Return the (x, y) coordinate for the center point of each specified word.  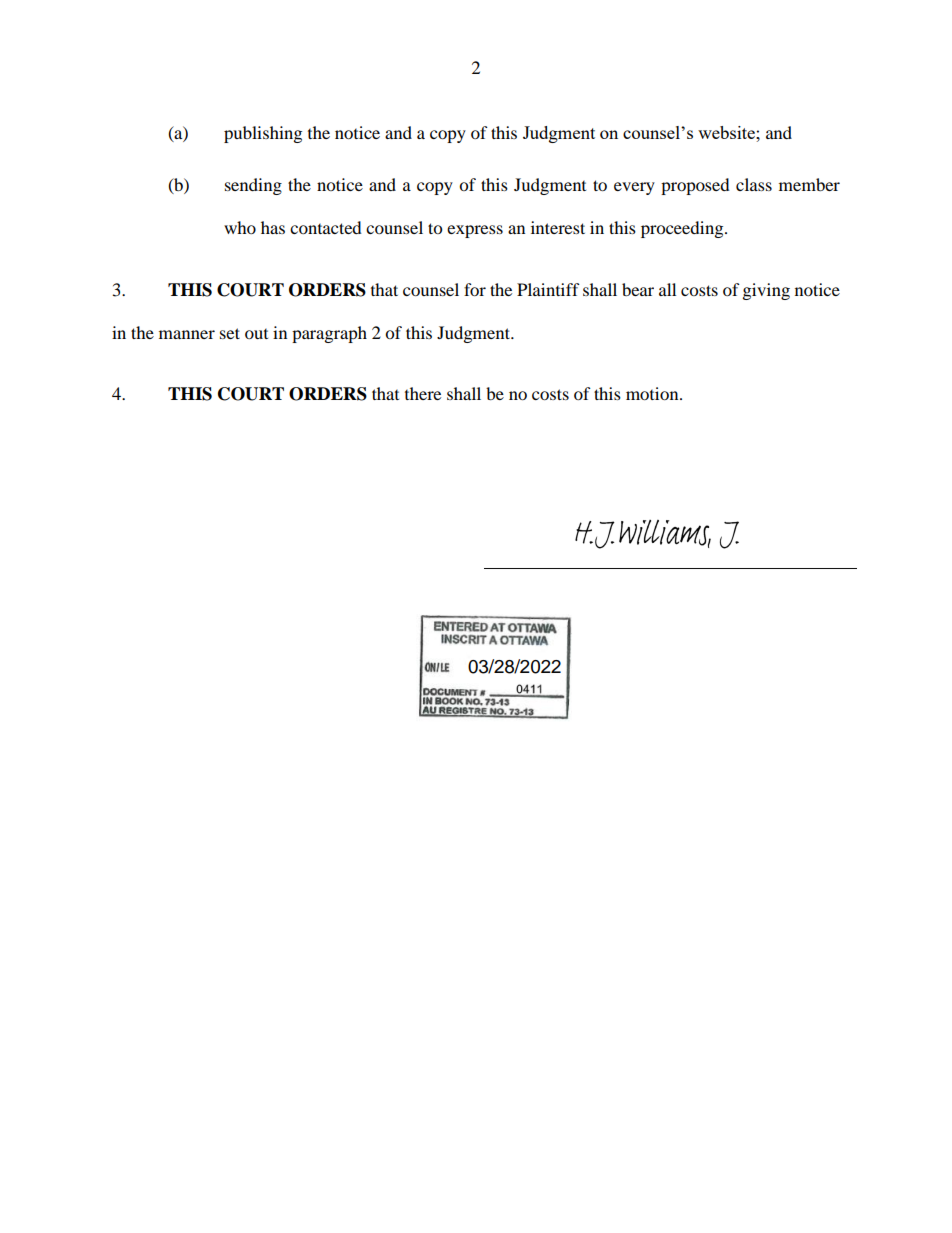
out (256, 334)
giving (766, 291)
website (727, 132)
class (754, 184)
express (475, 231)
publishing (263, 134)
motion (653, 393)
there (423, 393)
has (273, 227)
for (475, 289)
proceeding (683, 229)
